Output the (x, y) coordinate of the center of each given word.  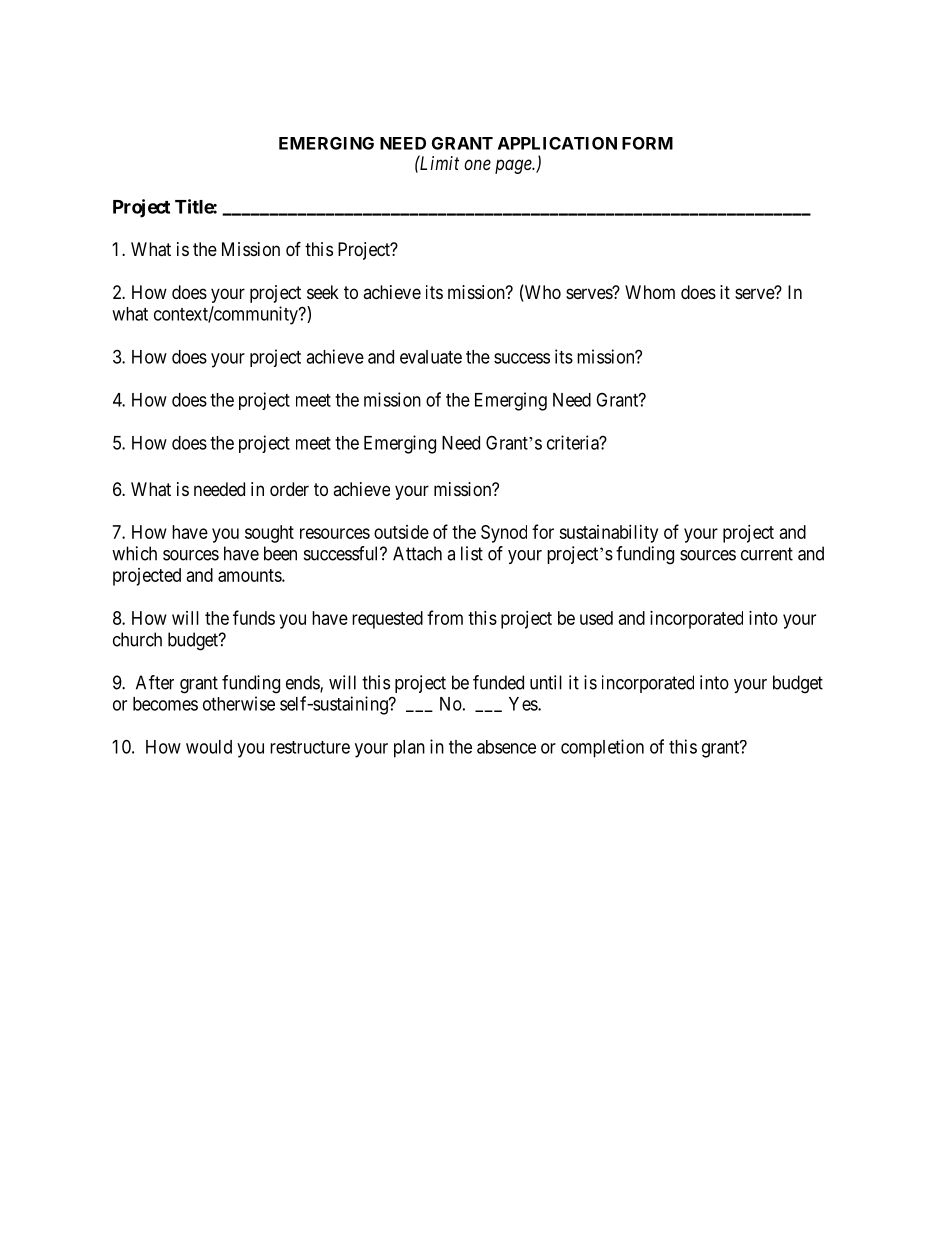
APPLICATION (557, 143)
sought (269, 534)
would (209, 747)
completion (602, 748)
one (477, 164)
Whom (650, 292)
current (767, 554)
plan (409, 749)
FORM (647, 143)
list (472, 553)
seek (323, 292)
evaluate (431, 357)
